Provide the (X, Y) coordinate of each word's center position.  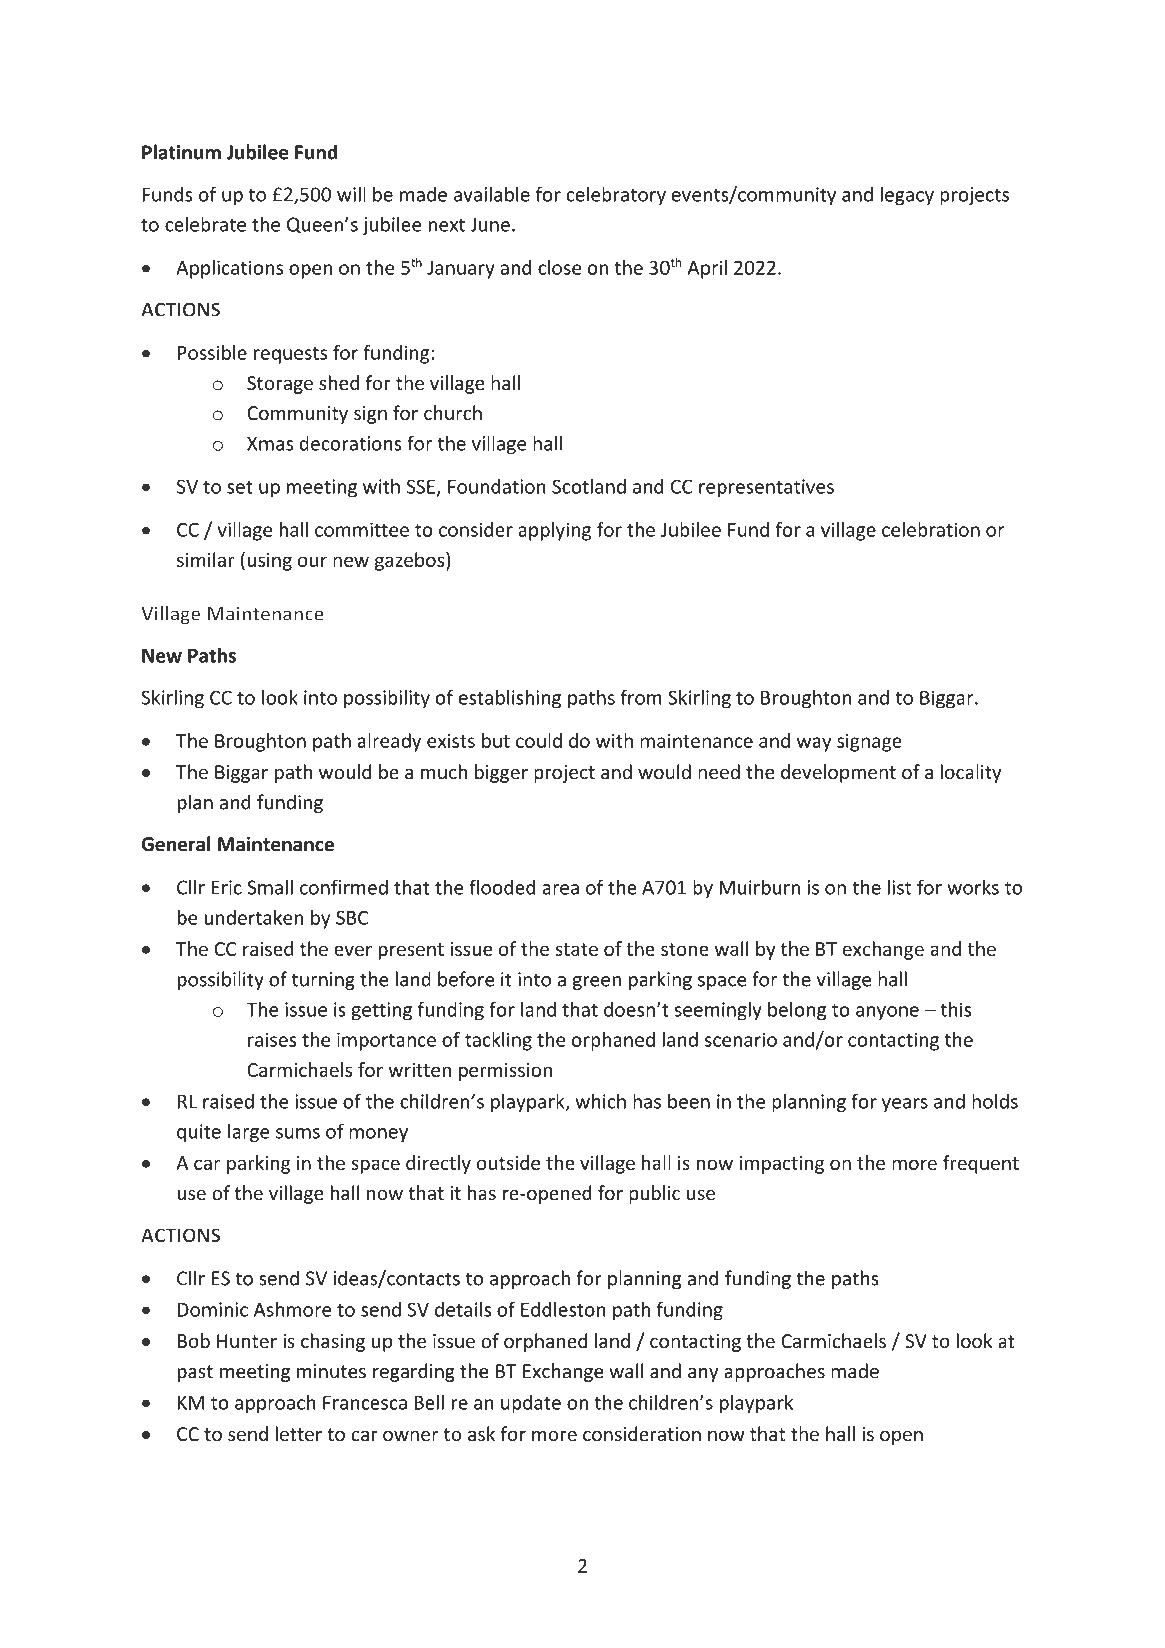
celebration (931, 529)
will (351, 194)
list (899, 887)
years (905, 1105)
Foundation (497, 486)
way (814, 744)
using (269, 562)
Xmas (270, 443)
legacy (907, 196)
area (560, 889)
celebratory (616, 195)
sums (298, 1133)
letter (299, 1433)
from (641, 697)
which (600, 1101)
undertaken (253, 917)
